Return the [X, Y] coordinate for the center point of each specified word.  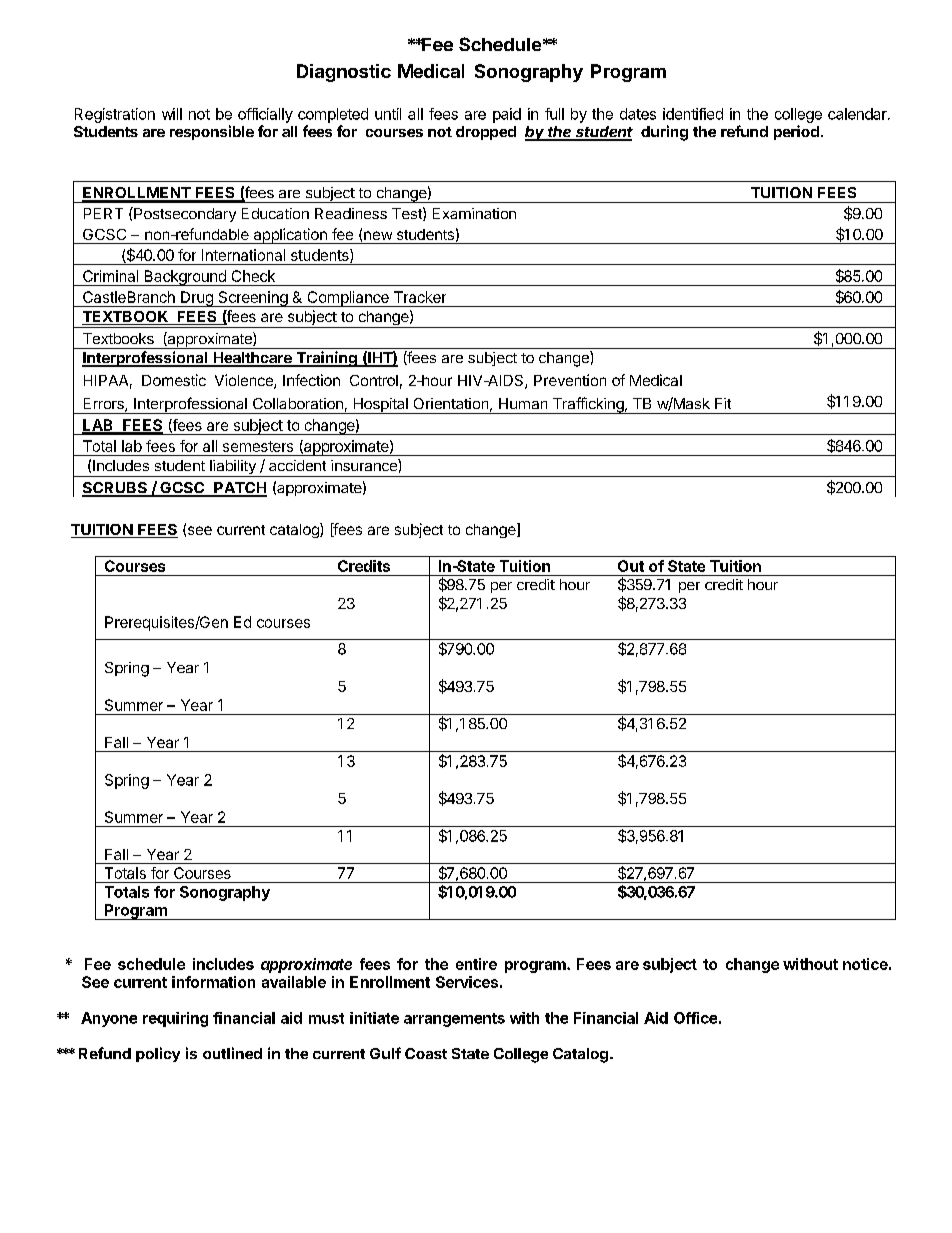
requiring [175, 1019]
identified [693, 114]
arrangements [454, 1020]
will [172, 114]
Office [695, 1018]
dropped [486, 133]
